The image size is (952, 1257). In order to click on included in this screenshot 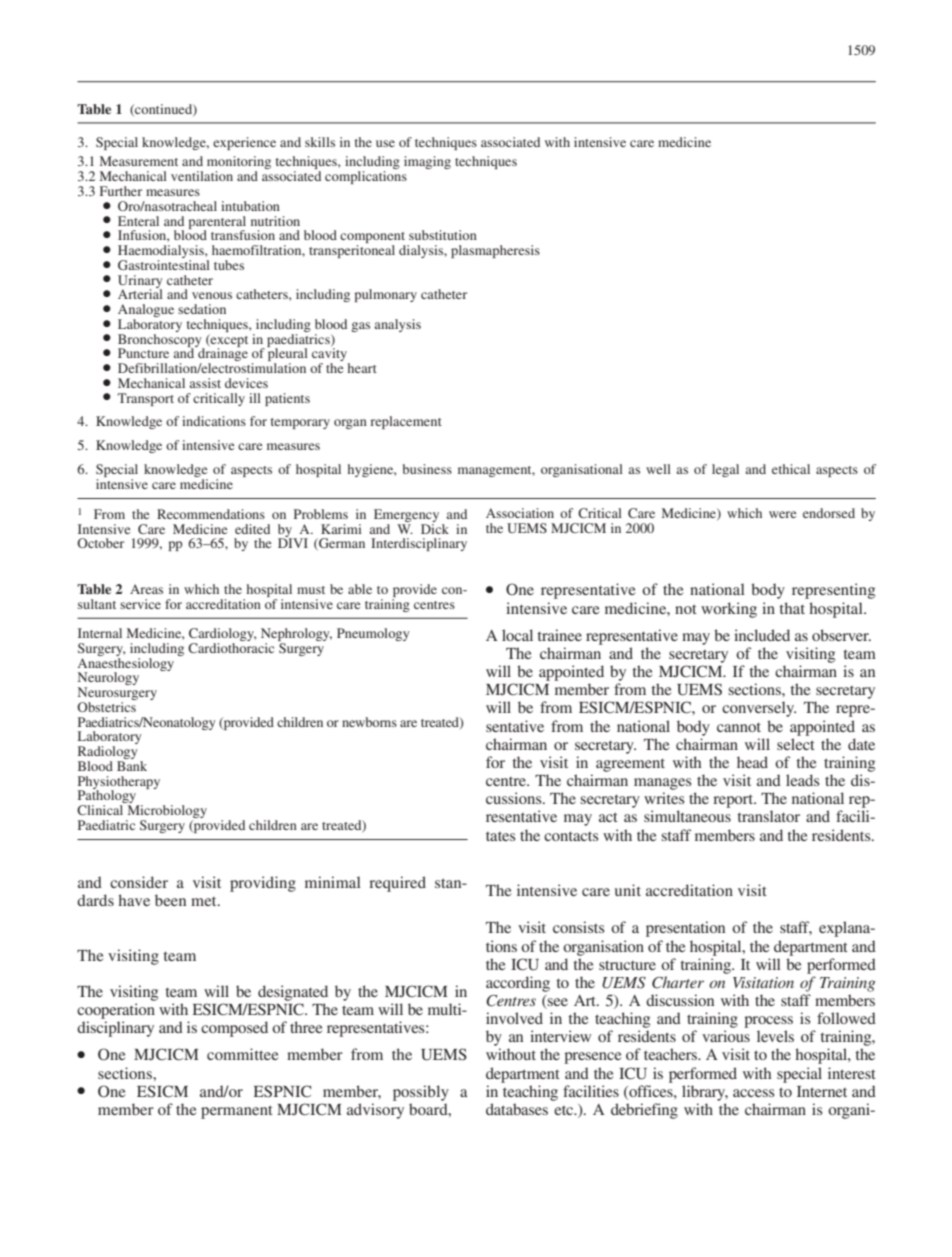, I will do `click(762, 635)`.
